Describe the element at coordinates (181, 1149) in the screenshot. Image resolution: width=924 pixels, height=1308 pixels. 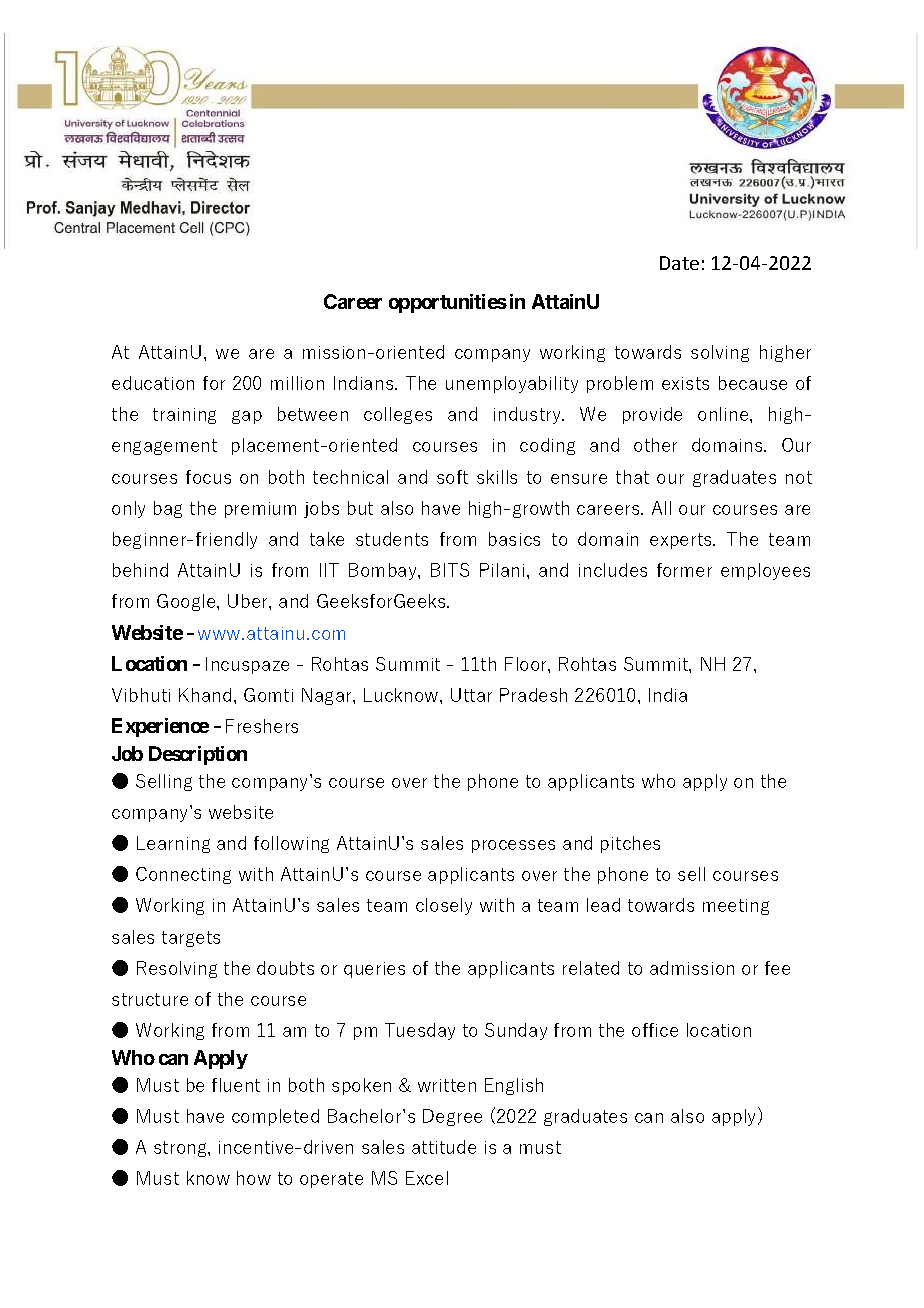
I see `strong` at that location.
